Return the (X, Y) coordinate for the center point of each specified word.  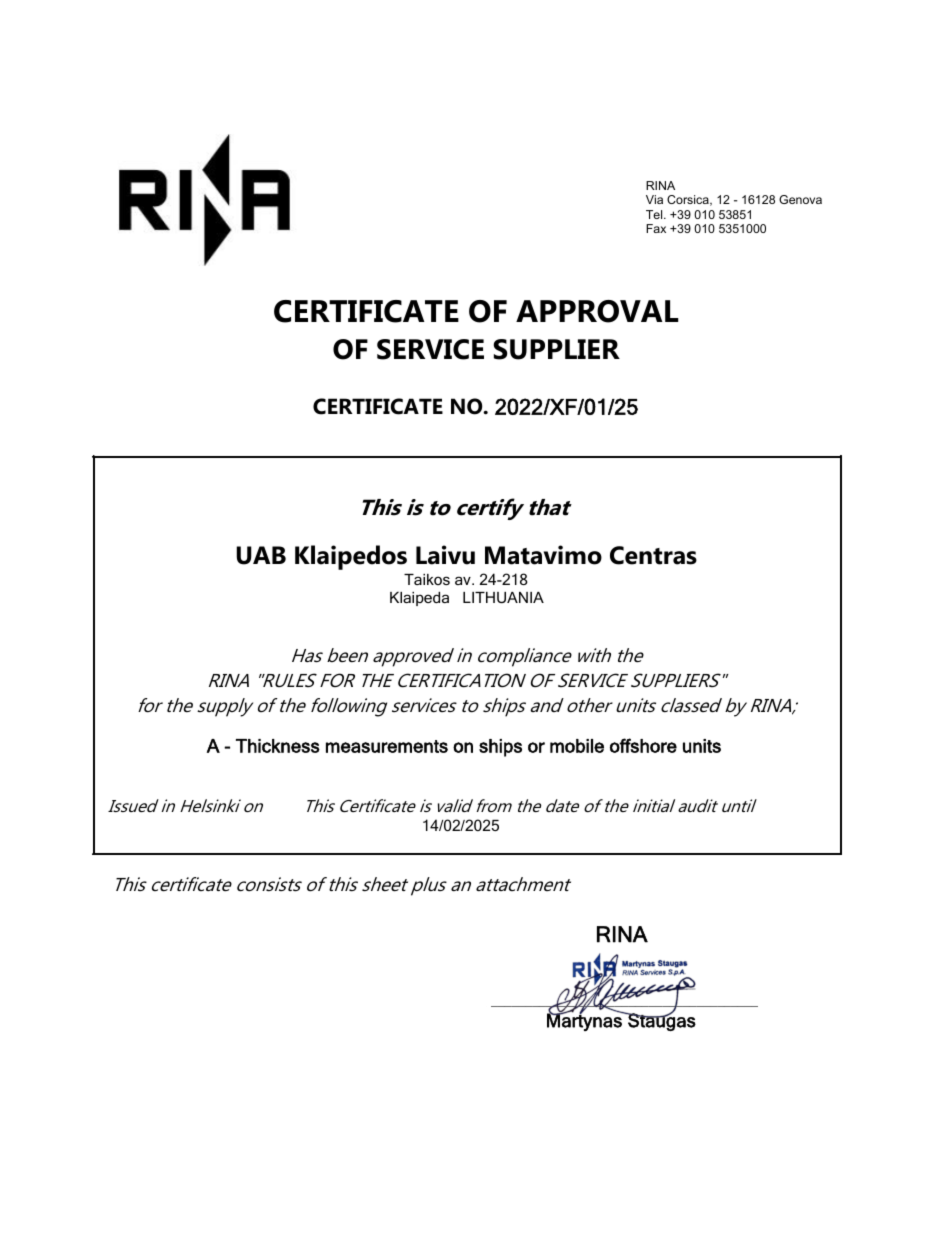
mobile (577, 746)
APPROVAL (597, 311)
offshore (643, 745)
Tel (655, 214)
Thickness (278, 746)
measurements (387, 746)
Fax (656, 228)
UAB (261, 555)
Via (654, 199)
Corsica (689, 200)
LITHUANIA (503, 597)
